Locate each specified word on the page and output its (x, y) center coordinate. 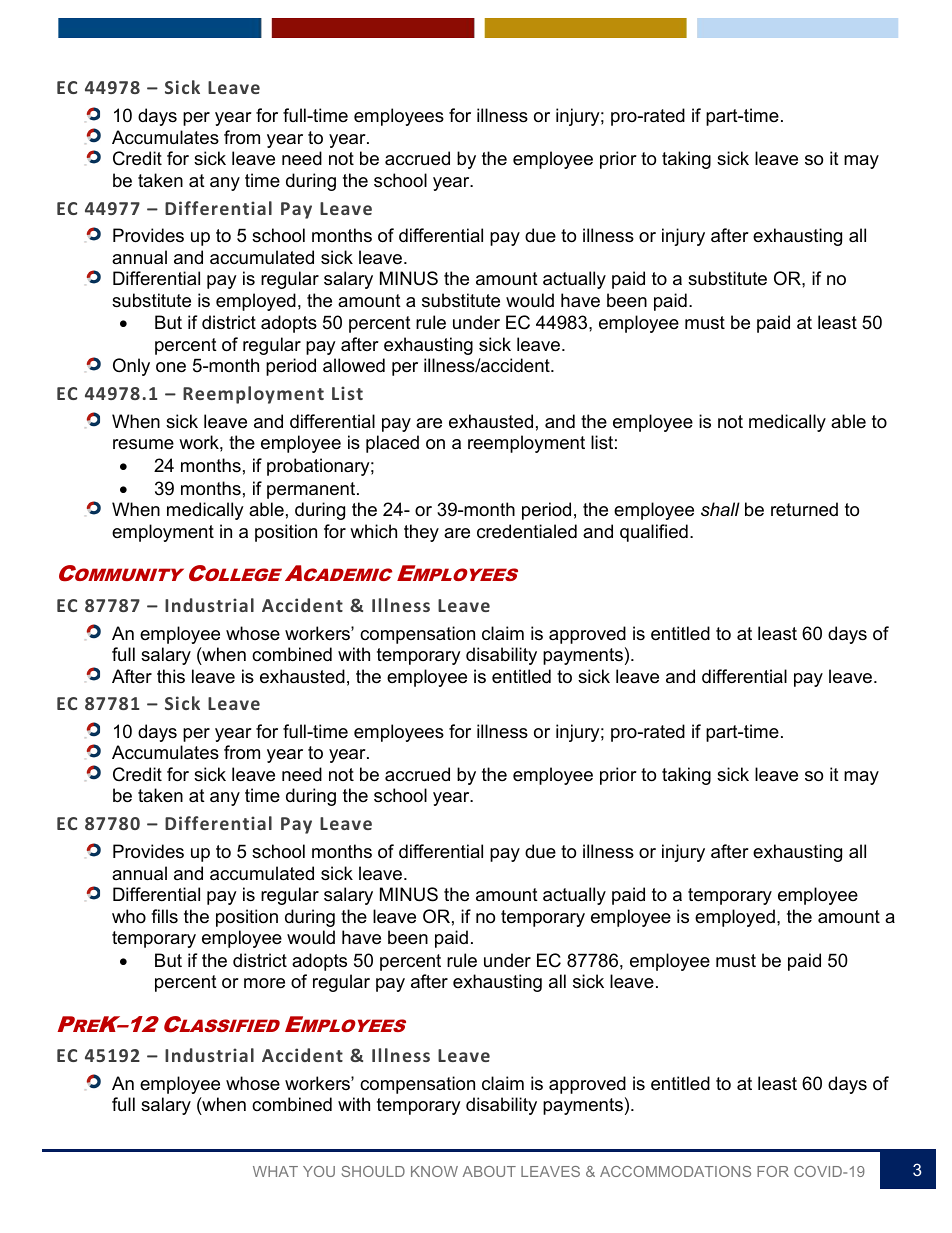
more (264, 983)
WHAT (275, 1171)
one (171, 367)
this (171, 676)
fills (164, 916)
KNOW (434, 1171)
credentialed (527, 531)
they (421, 533)
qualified (654, 533)
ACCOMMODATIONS (675, 1171)
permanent (312, 490)
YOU (319, 1171)
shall (720, 509)
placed (392, 444)
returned (804, 509)
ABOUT (489, 1171)
